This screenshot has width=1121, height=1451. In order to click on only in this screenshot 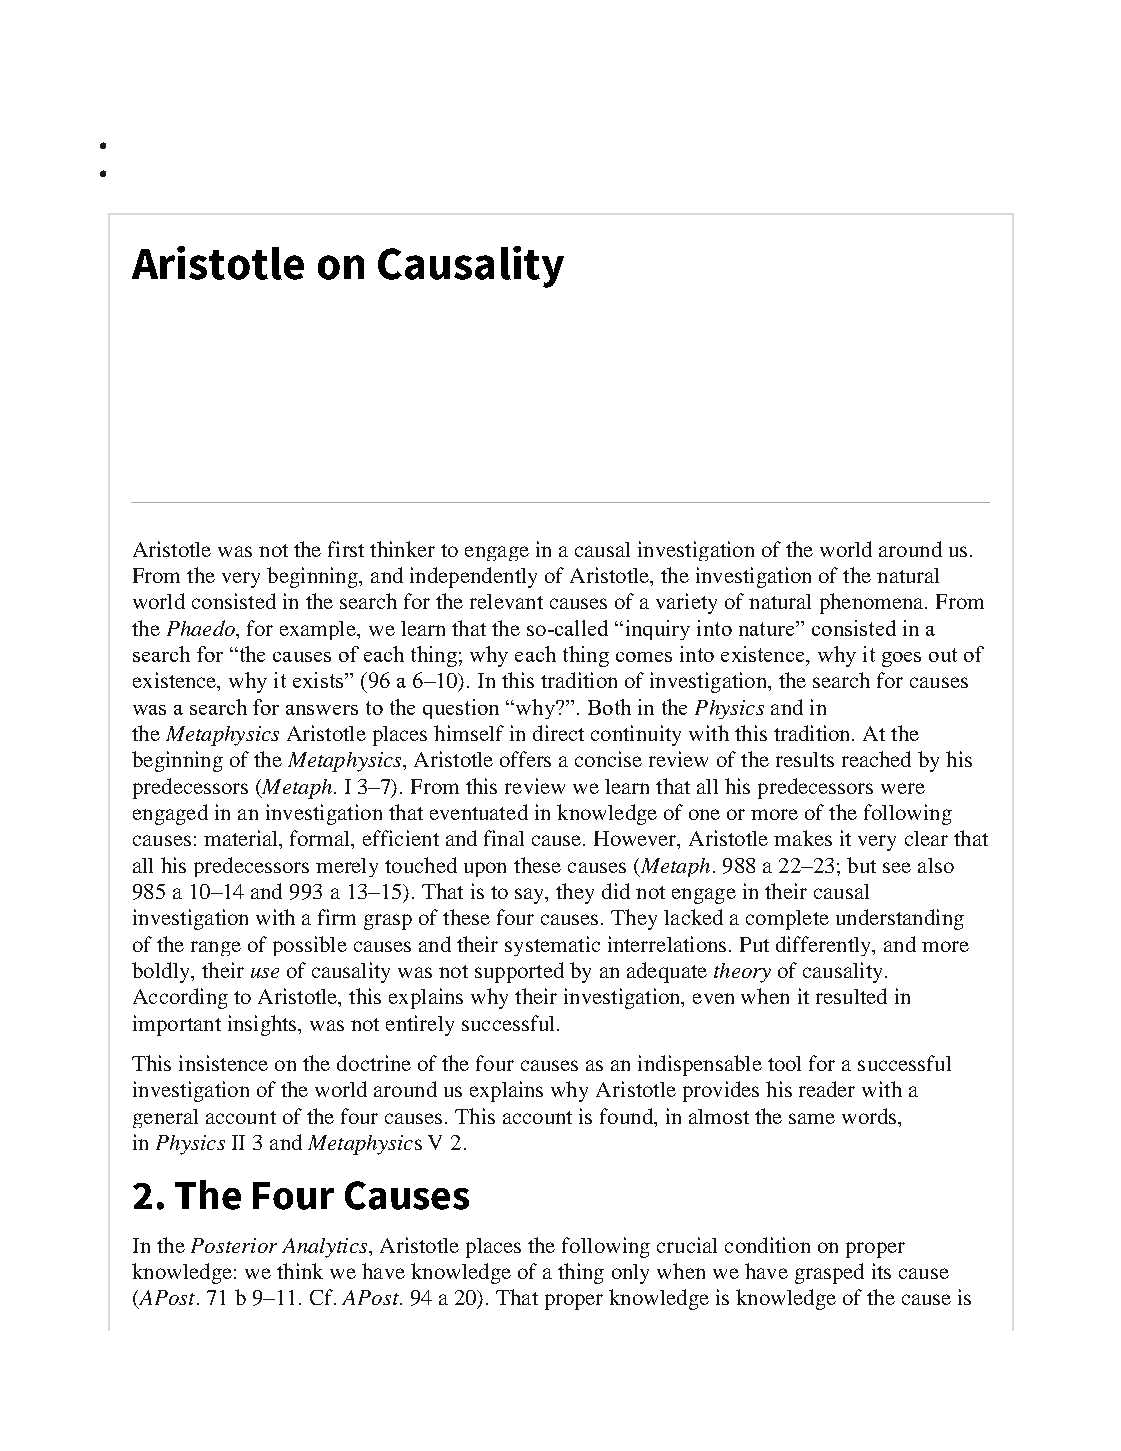, I will do `click(630, 1274)`.
